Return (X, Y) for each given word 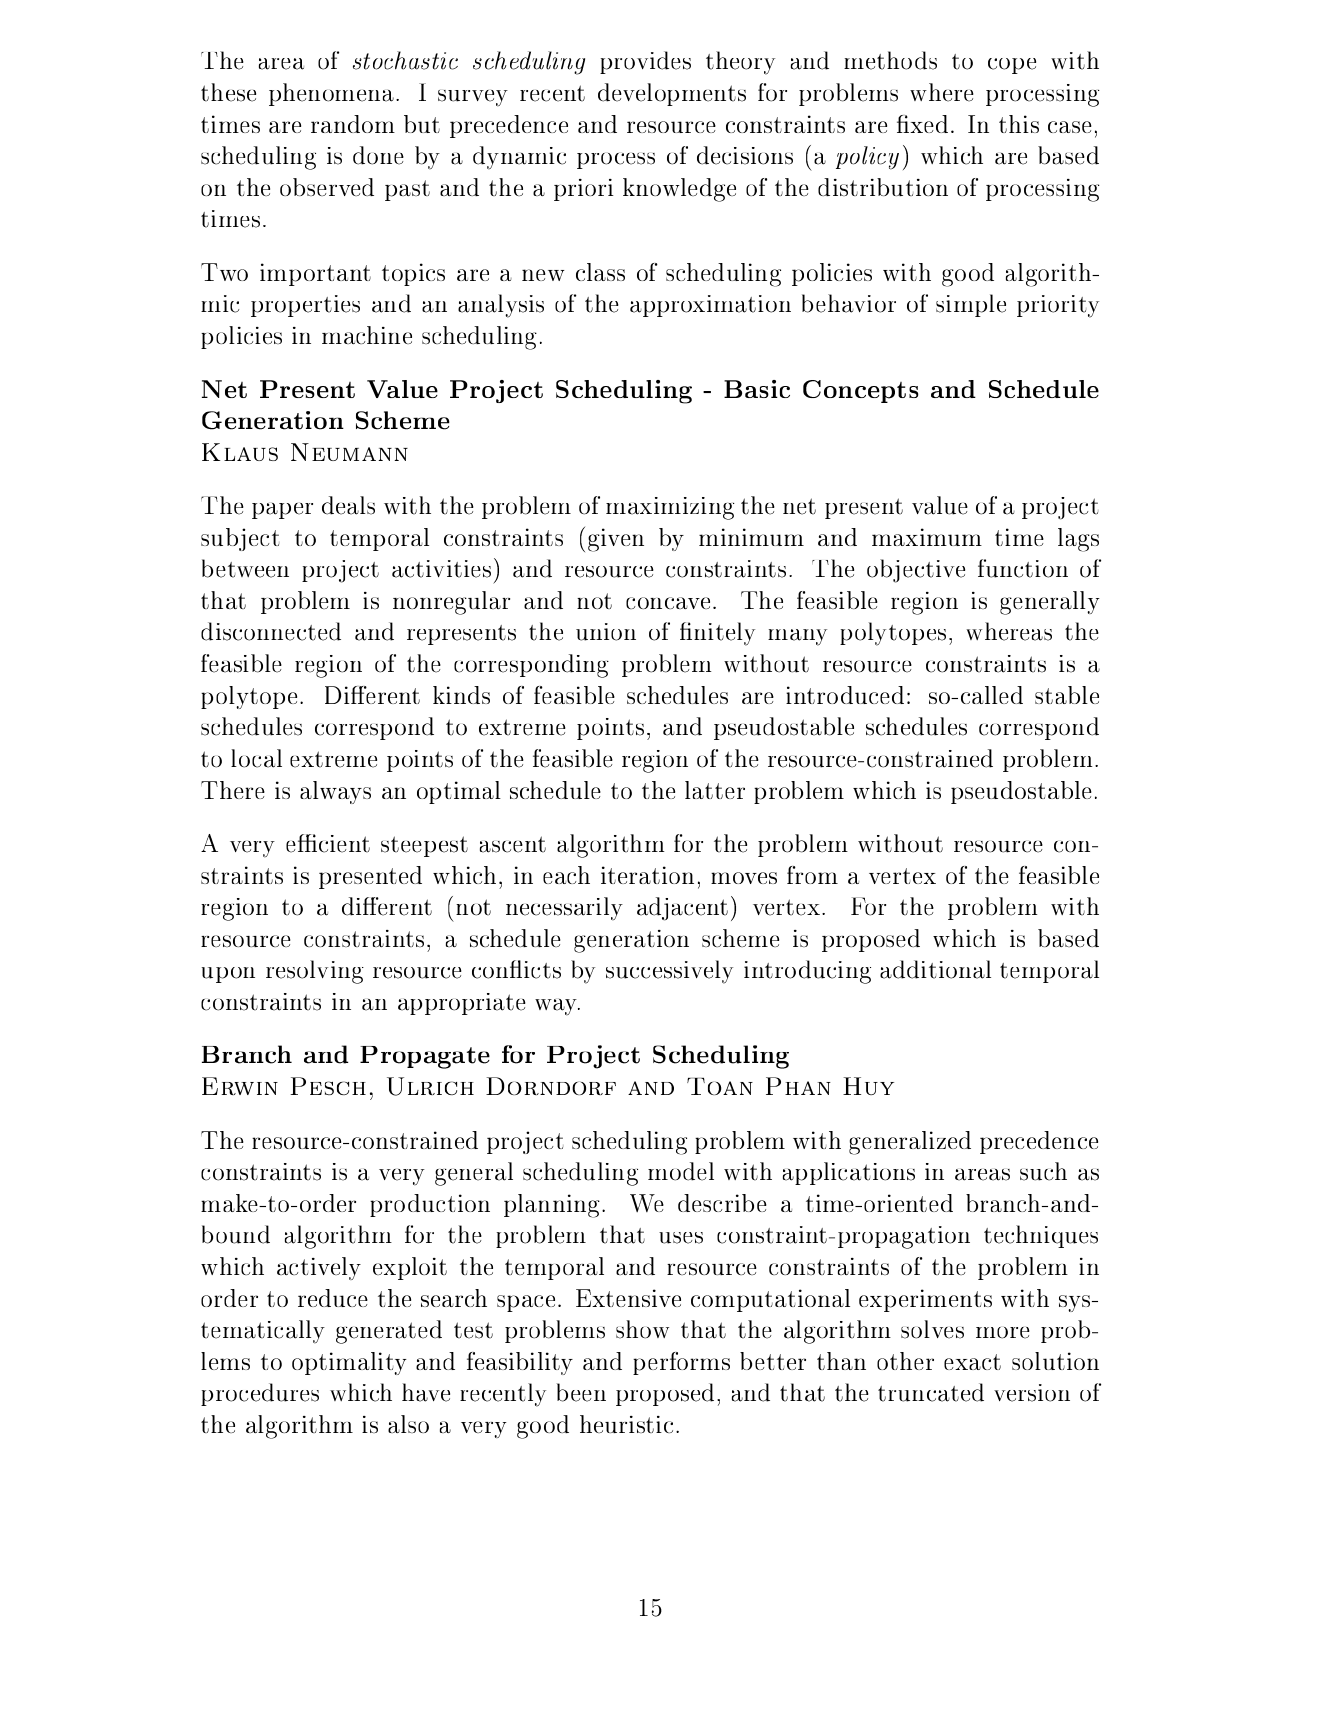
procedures (260, 1394)
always (335, 792)
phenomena (333, 94)
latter (715, 790)
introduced (845, 695)
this (1019, 124)
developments (672, 94)
